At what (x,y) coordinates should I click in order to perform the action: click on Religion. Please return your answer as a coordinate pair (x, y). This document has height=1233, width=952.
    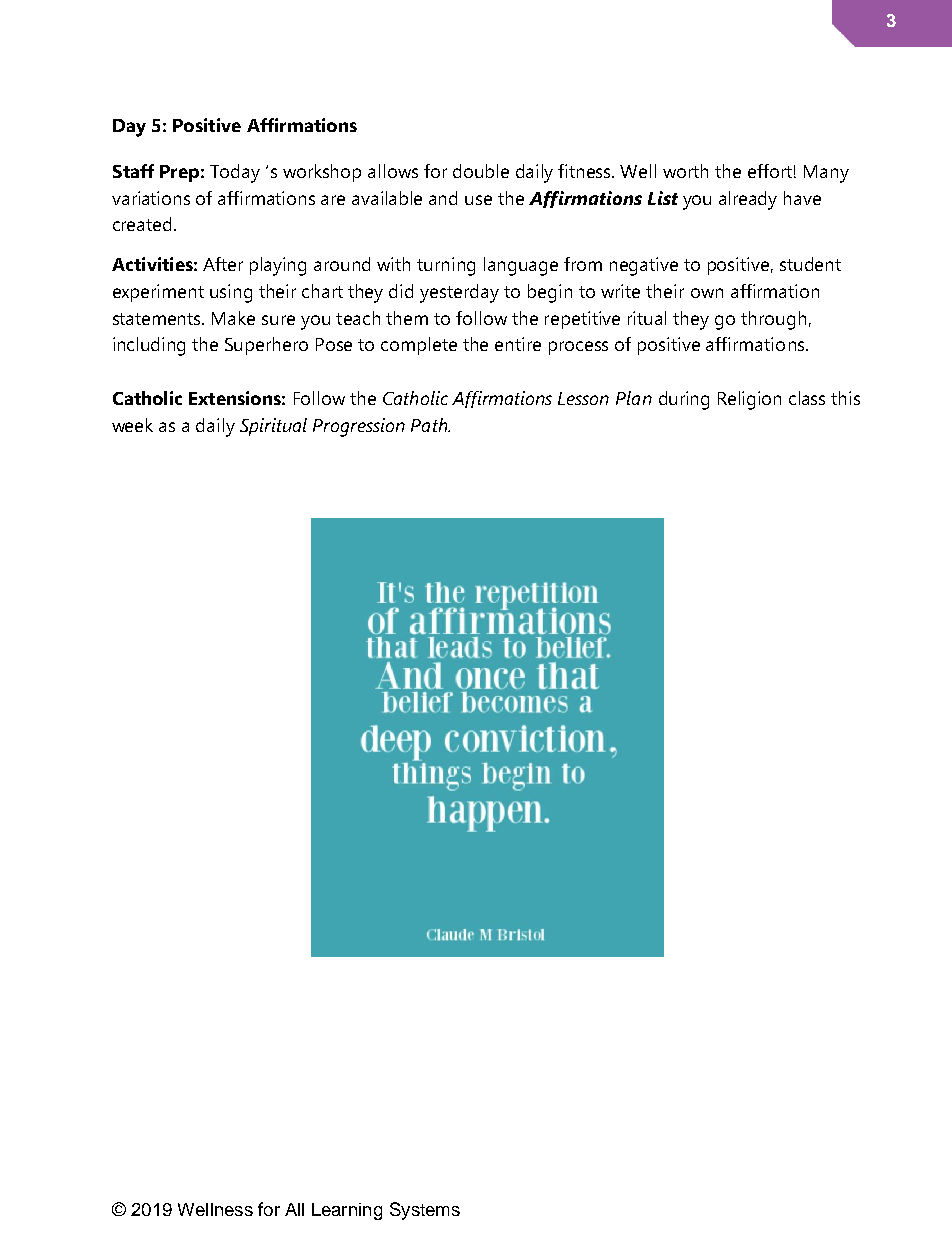
    Looking at the image, I should click on (749, 400).
